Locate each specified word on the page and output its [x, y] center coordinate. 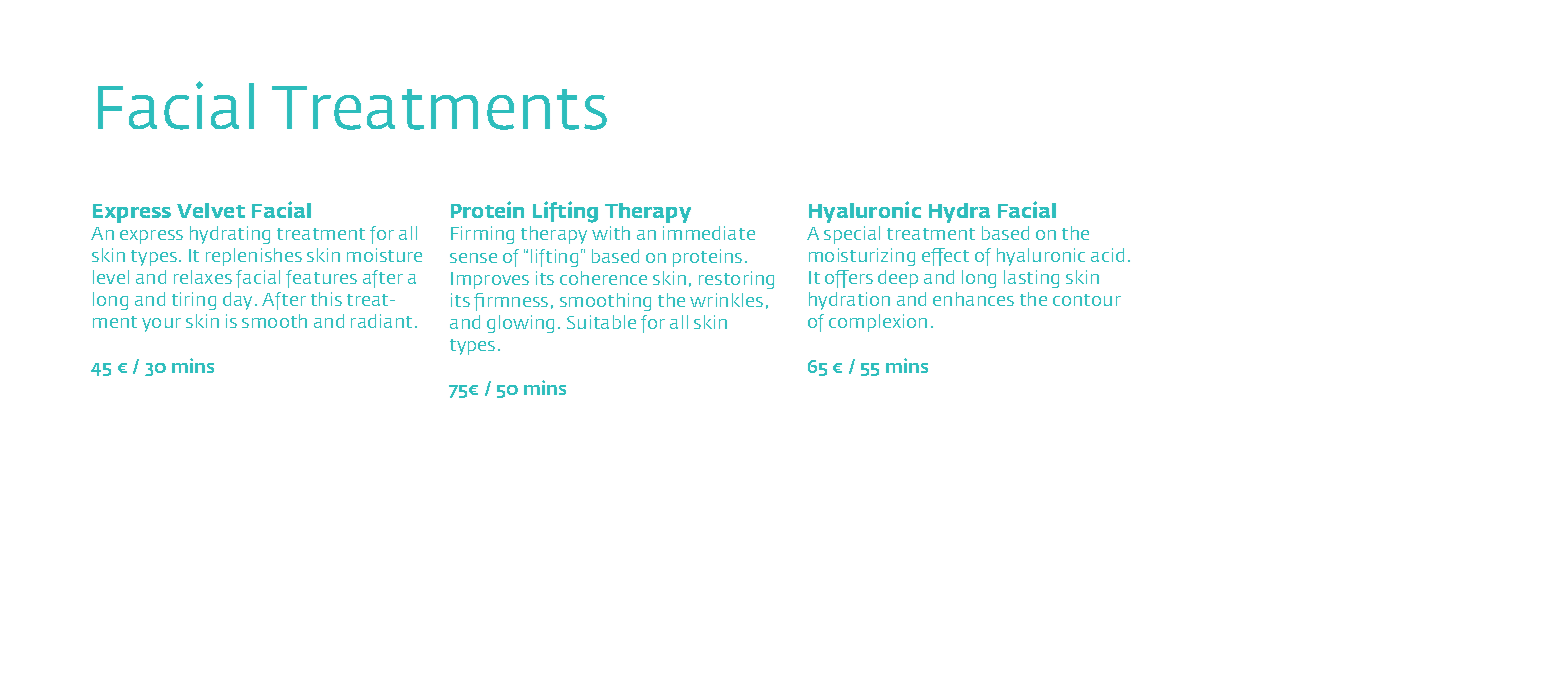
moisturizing [862, 257]
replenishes [254, 257]
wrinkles [726, 300]
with [611, 233]
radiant [381, 321]
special [852, 235]
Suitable [601, 322]
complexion [878, 323]
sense [473, 258]
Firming [482, 235]
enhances [973, 299]
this [326, 299]
